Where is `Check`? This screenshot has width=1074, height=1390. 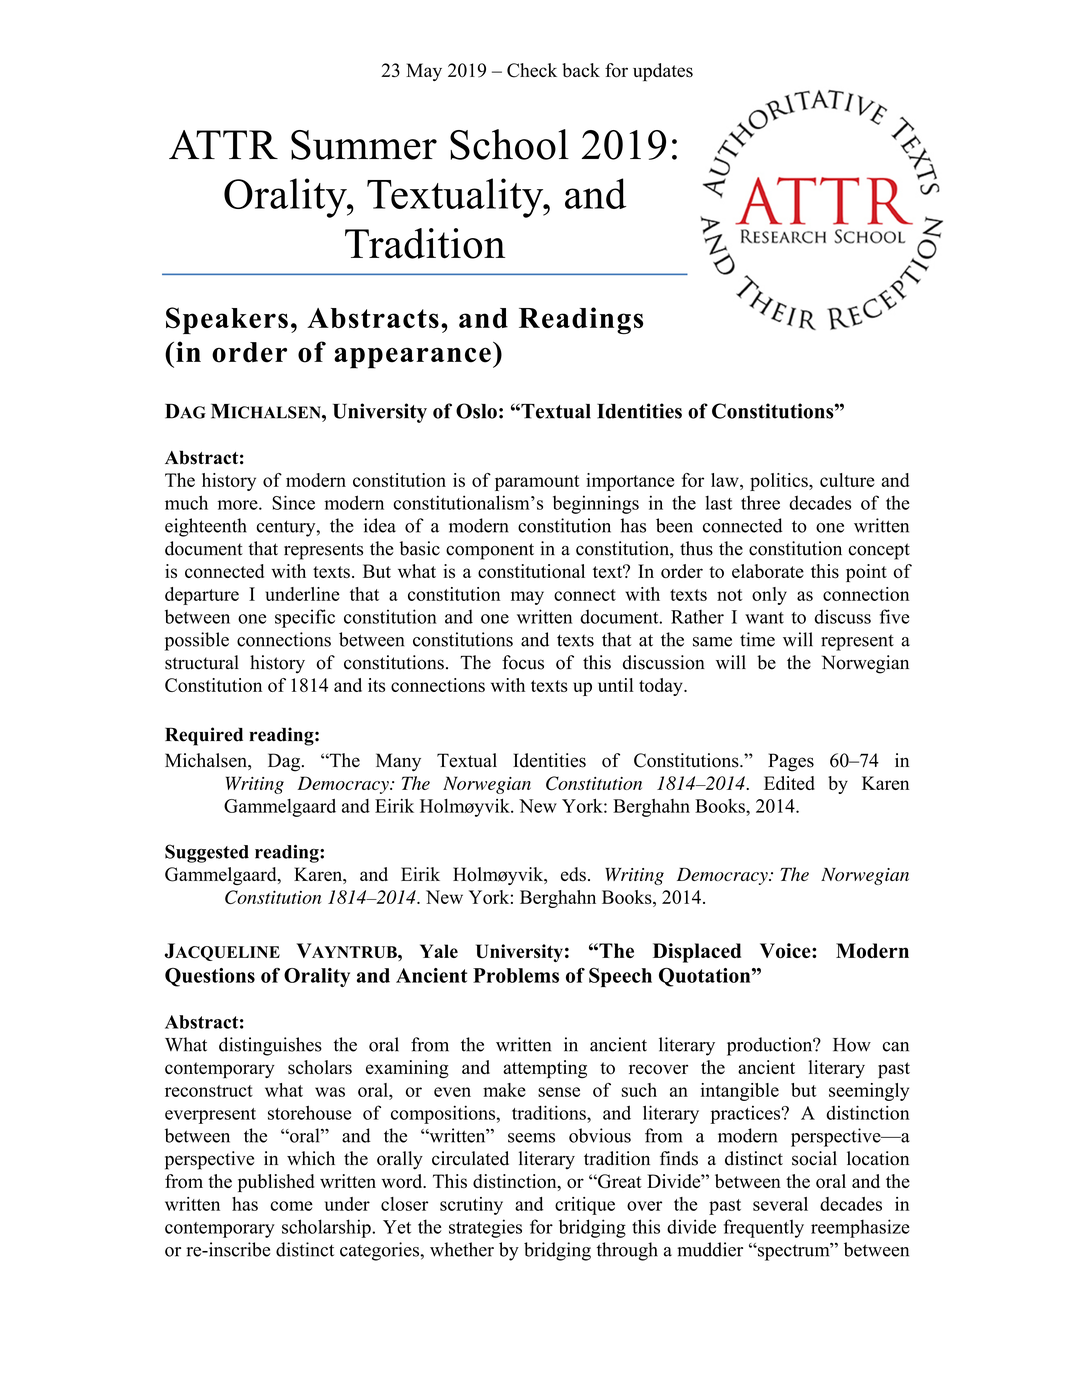 Check is located at coordinates (532, 70).
